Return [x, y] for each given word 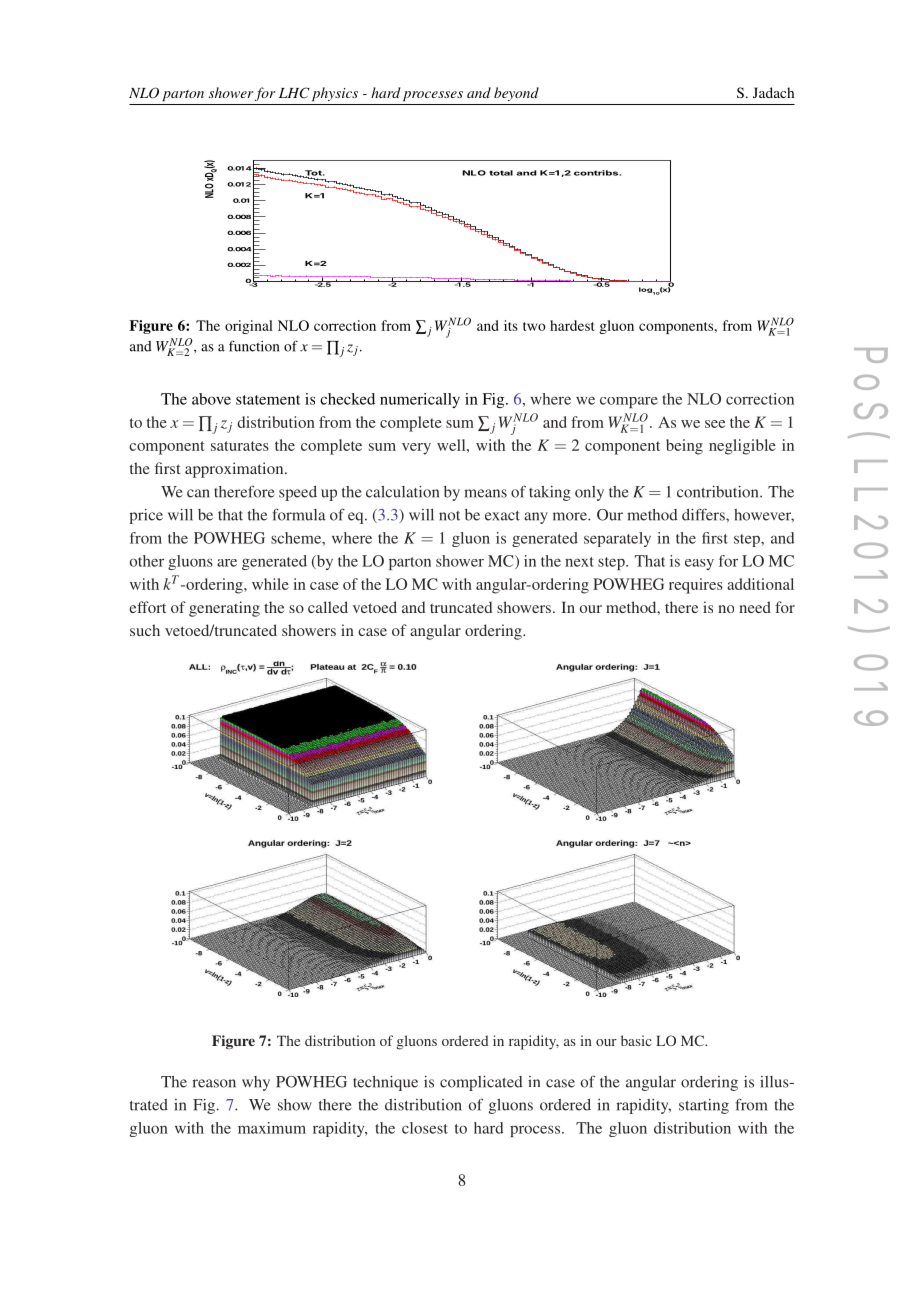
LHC [294, 93]
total [501, 173]
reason [214, 1083]
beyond [516, 94]
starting [704, 1106]
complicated [481, 1083]
